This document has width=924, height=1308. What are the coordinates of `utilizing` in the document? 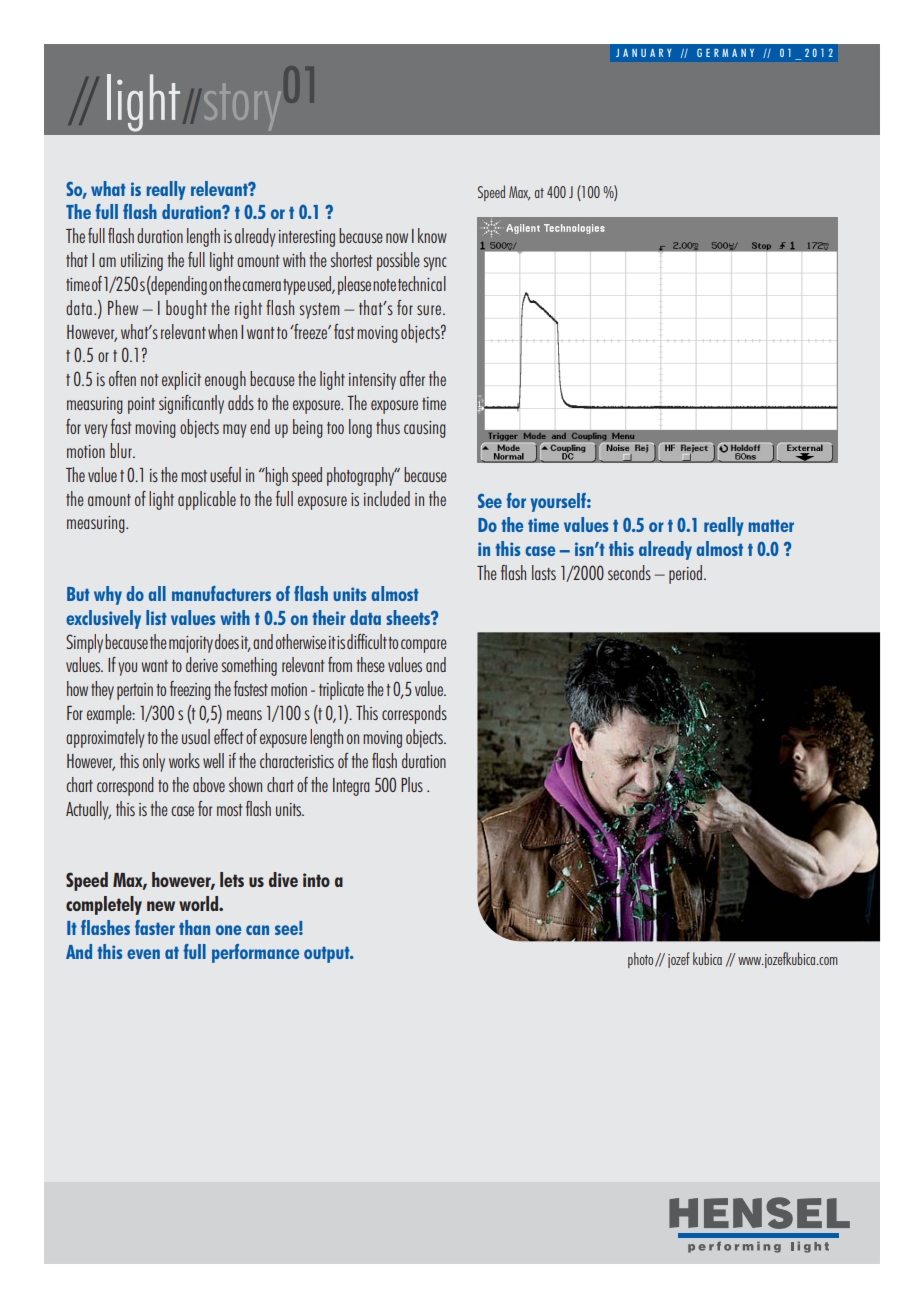 It's located at (142, 261).
